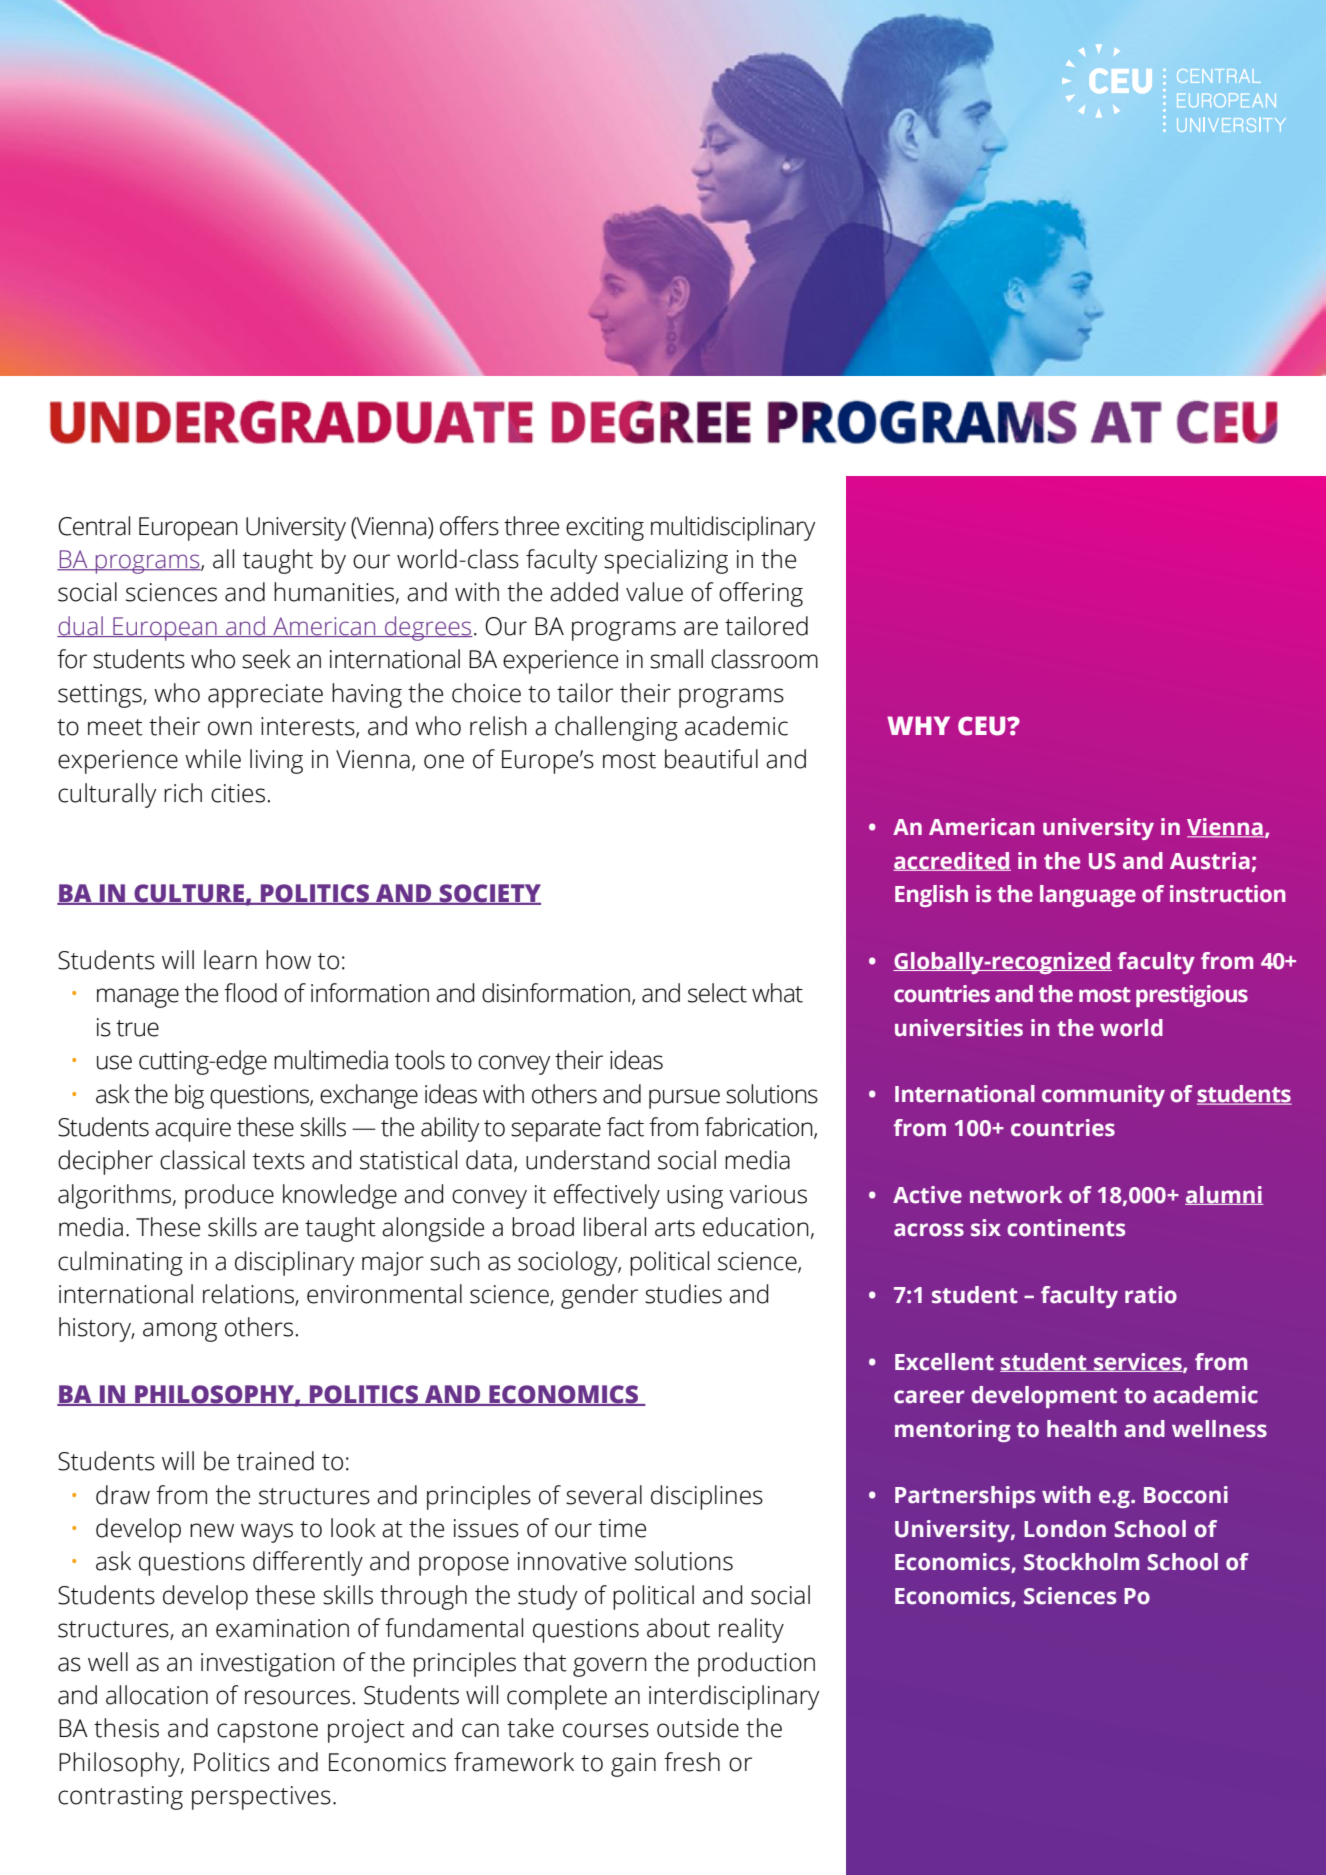  I want to click on specializing, so click(666, 561).
